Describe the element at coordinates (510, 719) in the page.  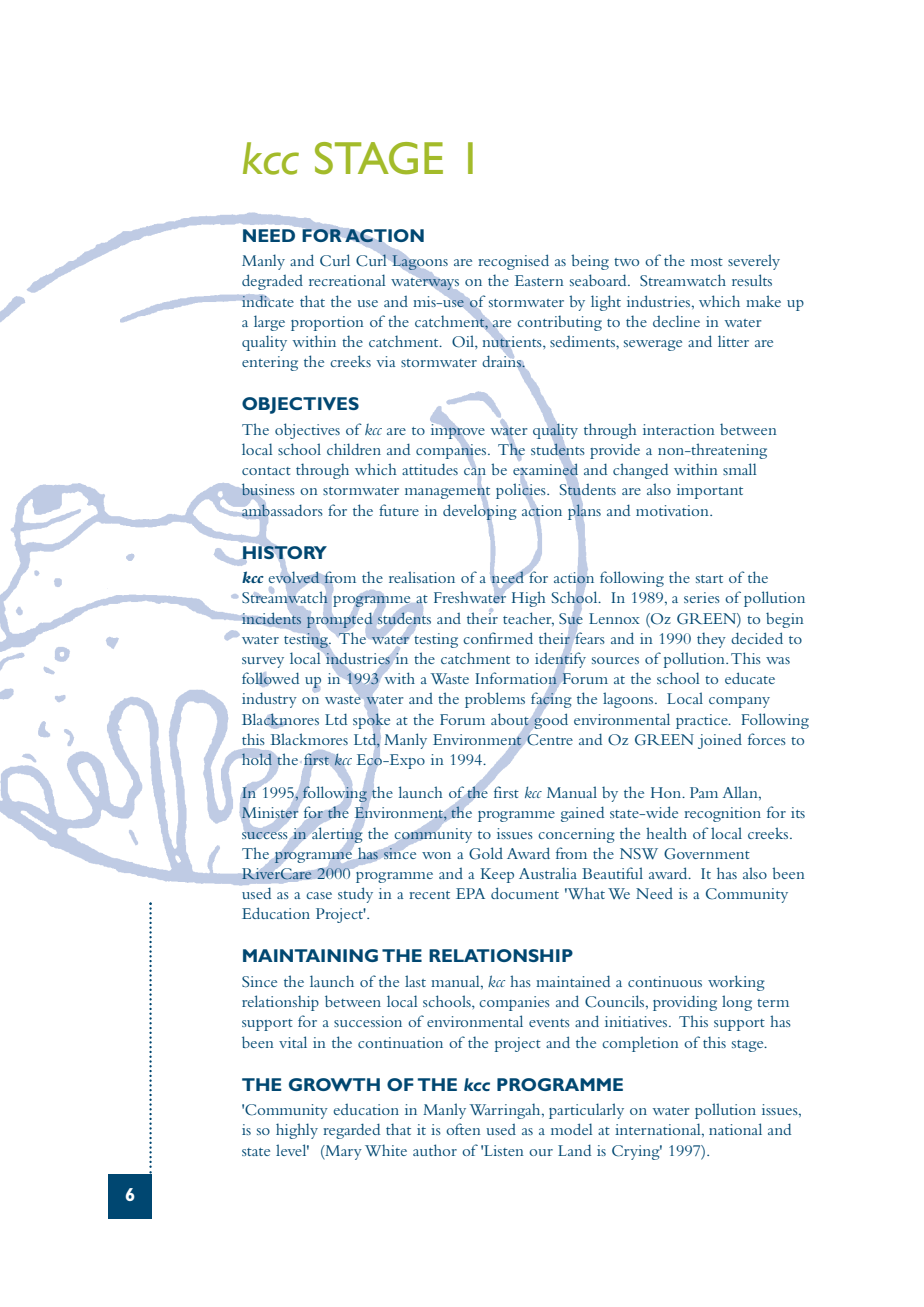
I see `about` at that location.
